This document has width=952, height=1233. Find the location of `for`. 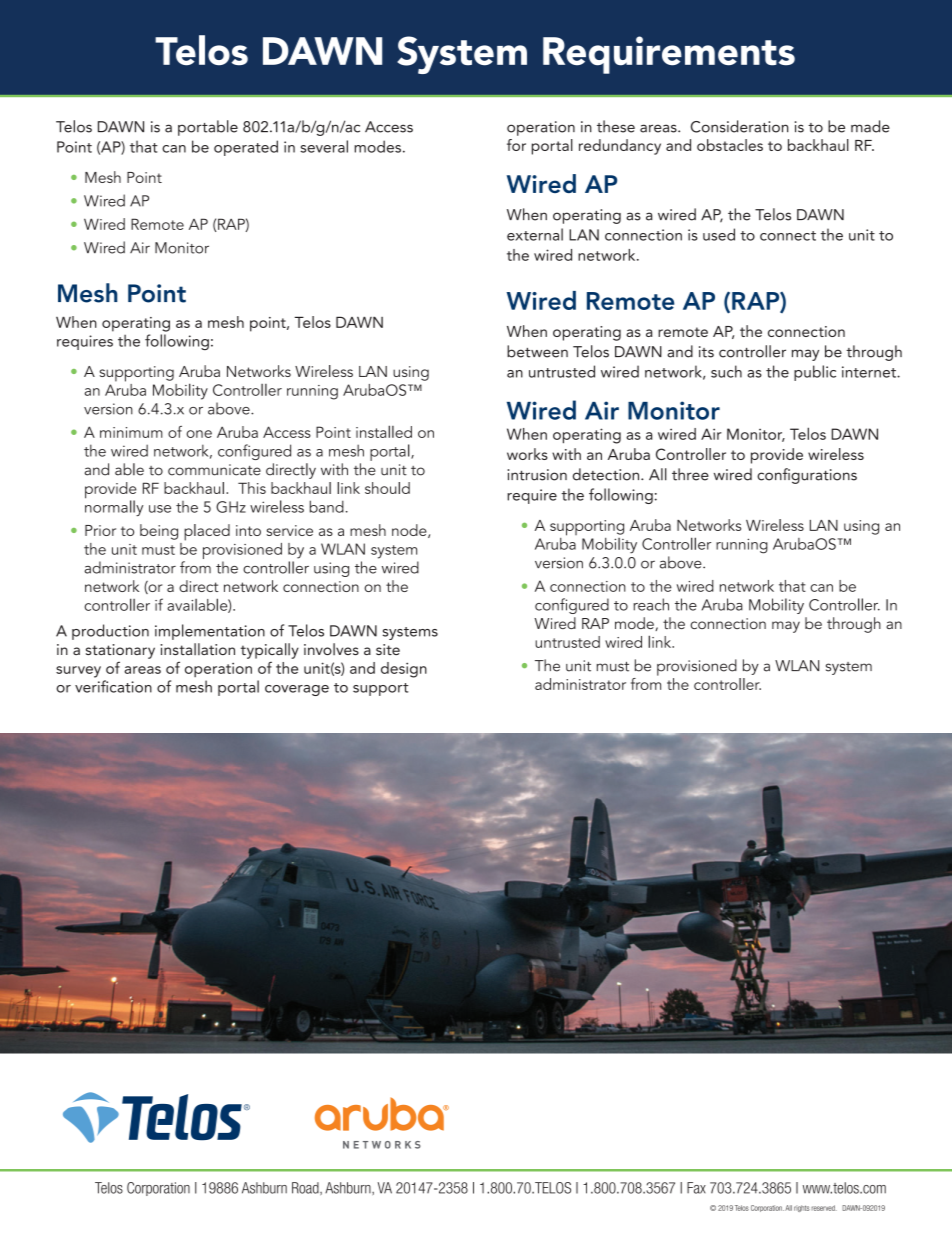

for is located at coordinates (516, 145).
